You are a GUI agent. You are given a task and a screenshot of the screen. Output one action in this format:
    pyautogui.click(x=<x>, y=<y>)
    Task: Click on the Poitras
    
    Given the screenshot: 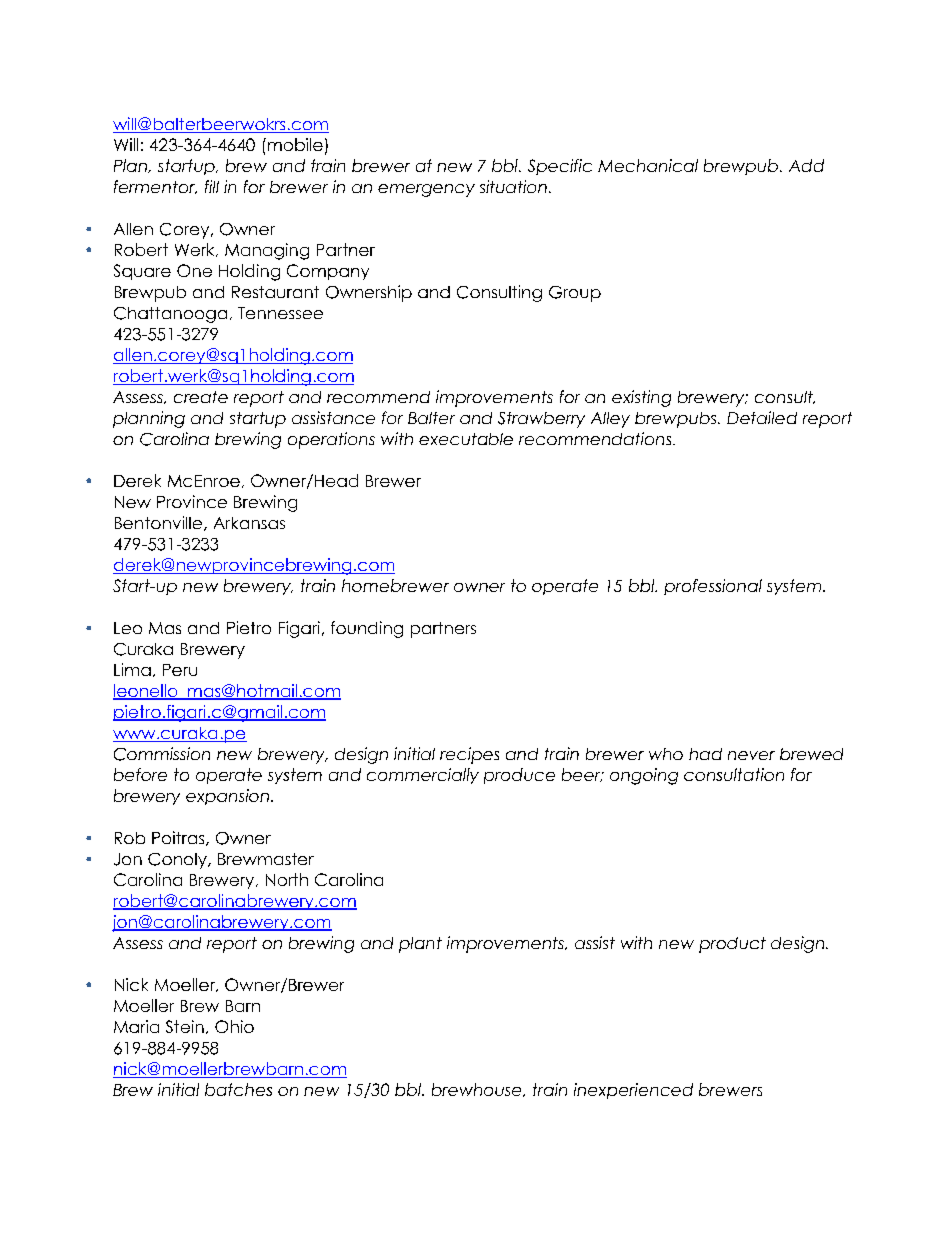 What is the action you would take?
    pyautogui.click(x=179, y=838)
